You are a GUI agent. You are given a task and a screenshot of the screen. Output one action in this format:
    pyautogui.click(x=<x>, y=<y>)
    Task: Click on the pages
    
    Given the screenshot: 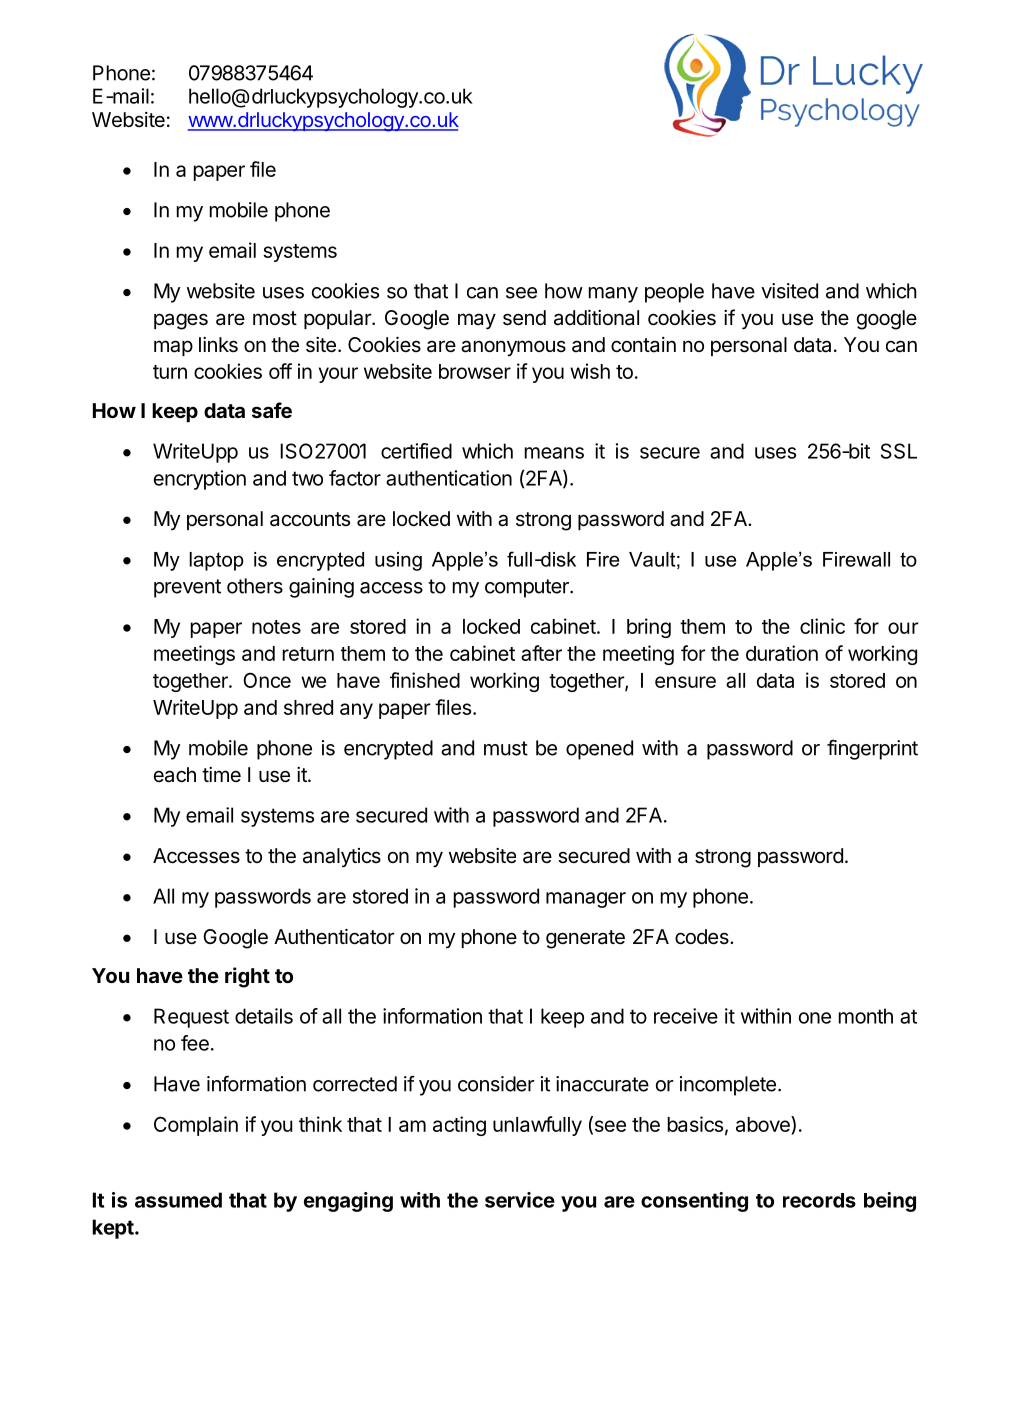 What is the action you would take?
    pyautogui.click(x=181, y=321)
